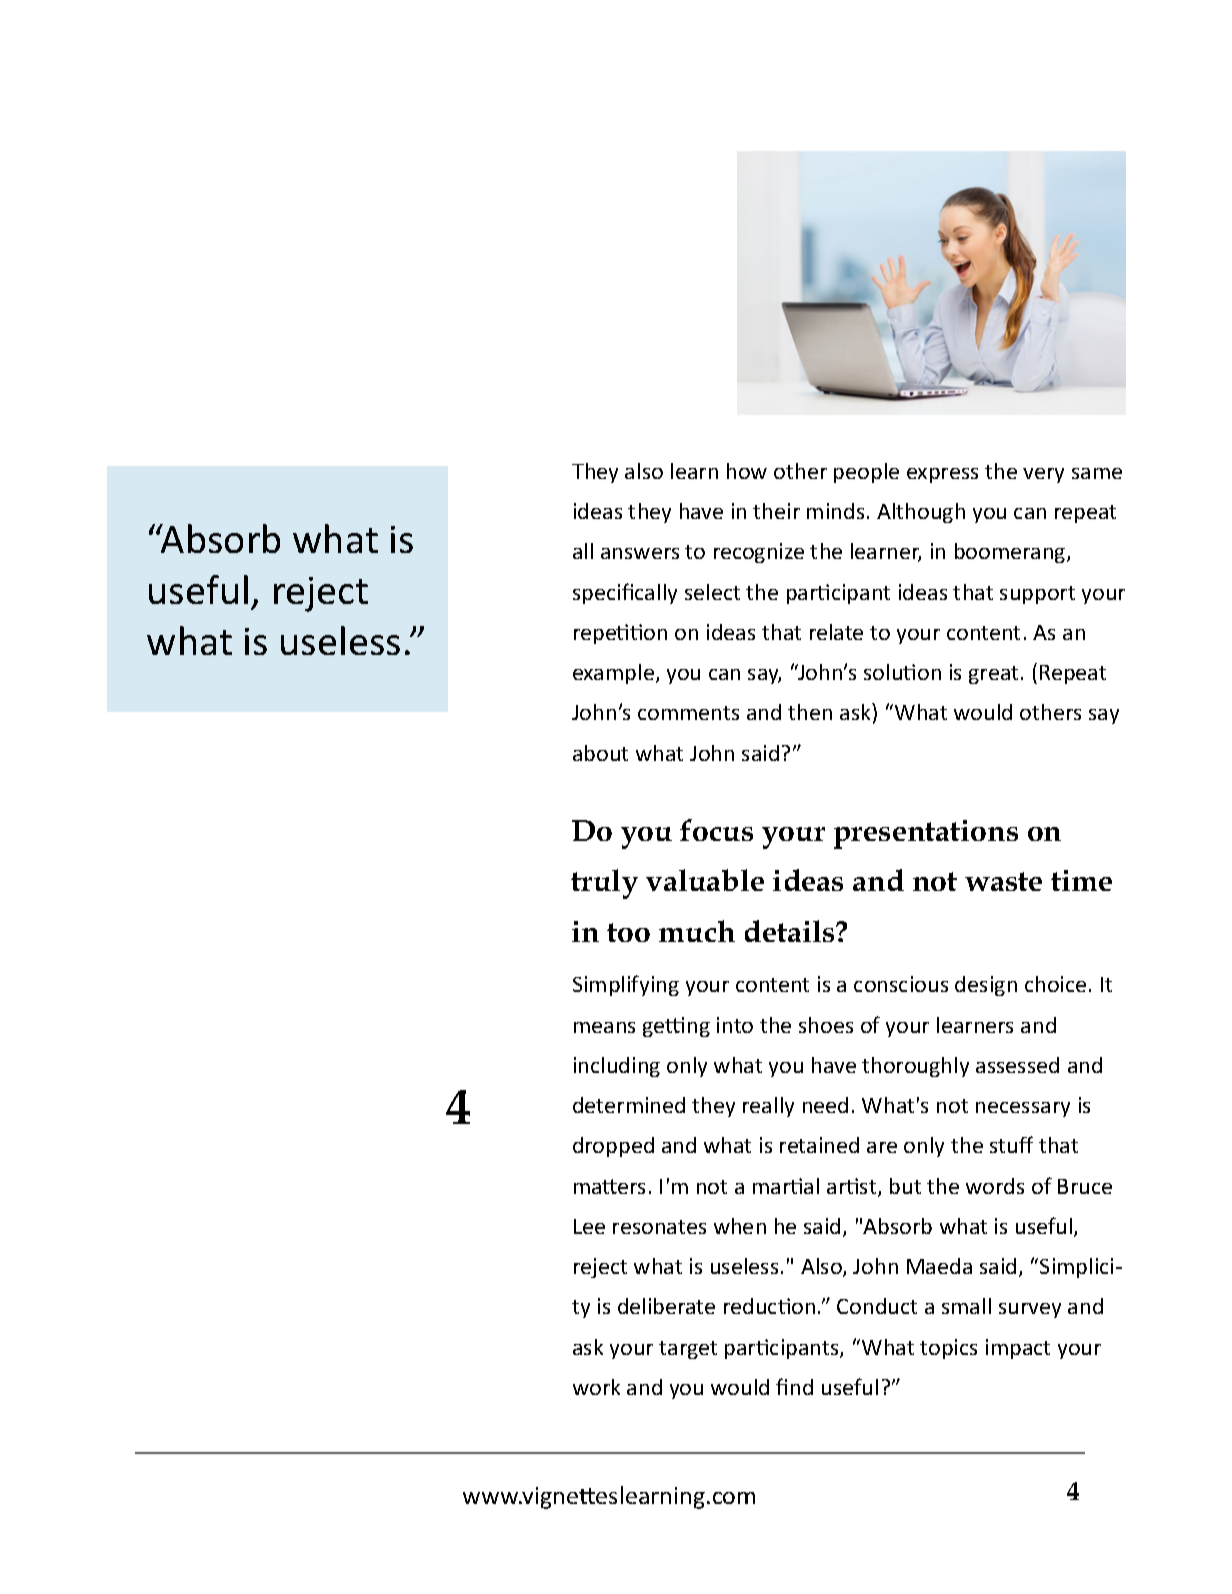 The height and width of the page is (1594, 1232). Describe the element at coordinates (688, 1350) in the page. I see `target` at that location.
